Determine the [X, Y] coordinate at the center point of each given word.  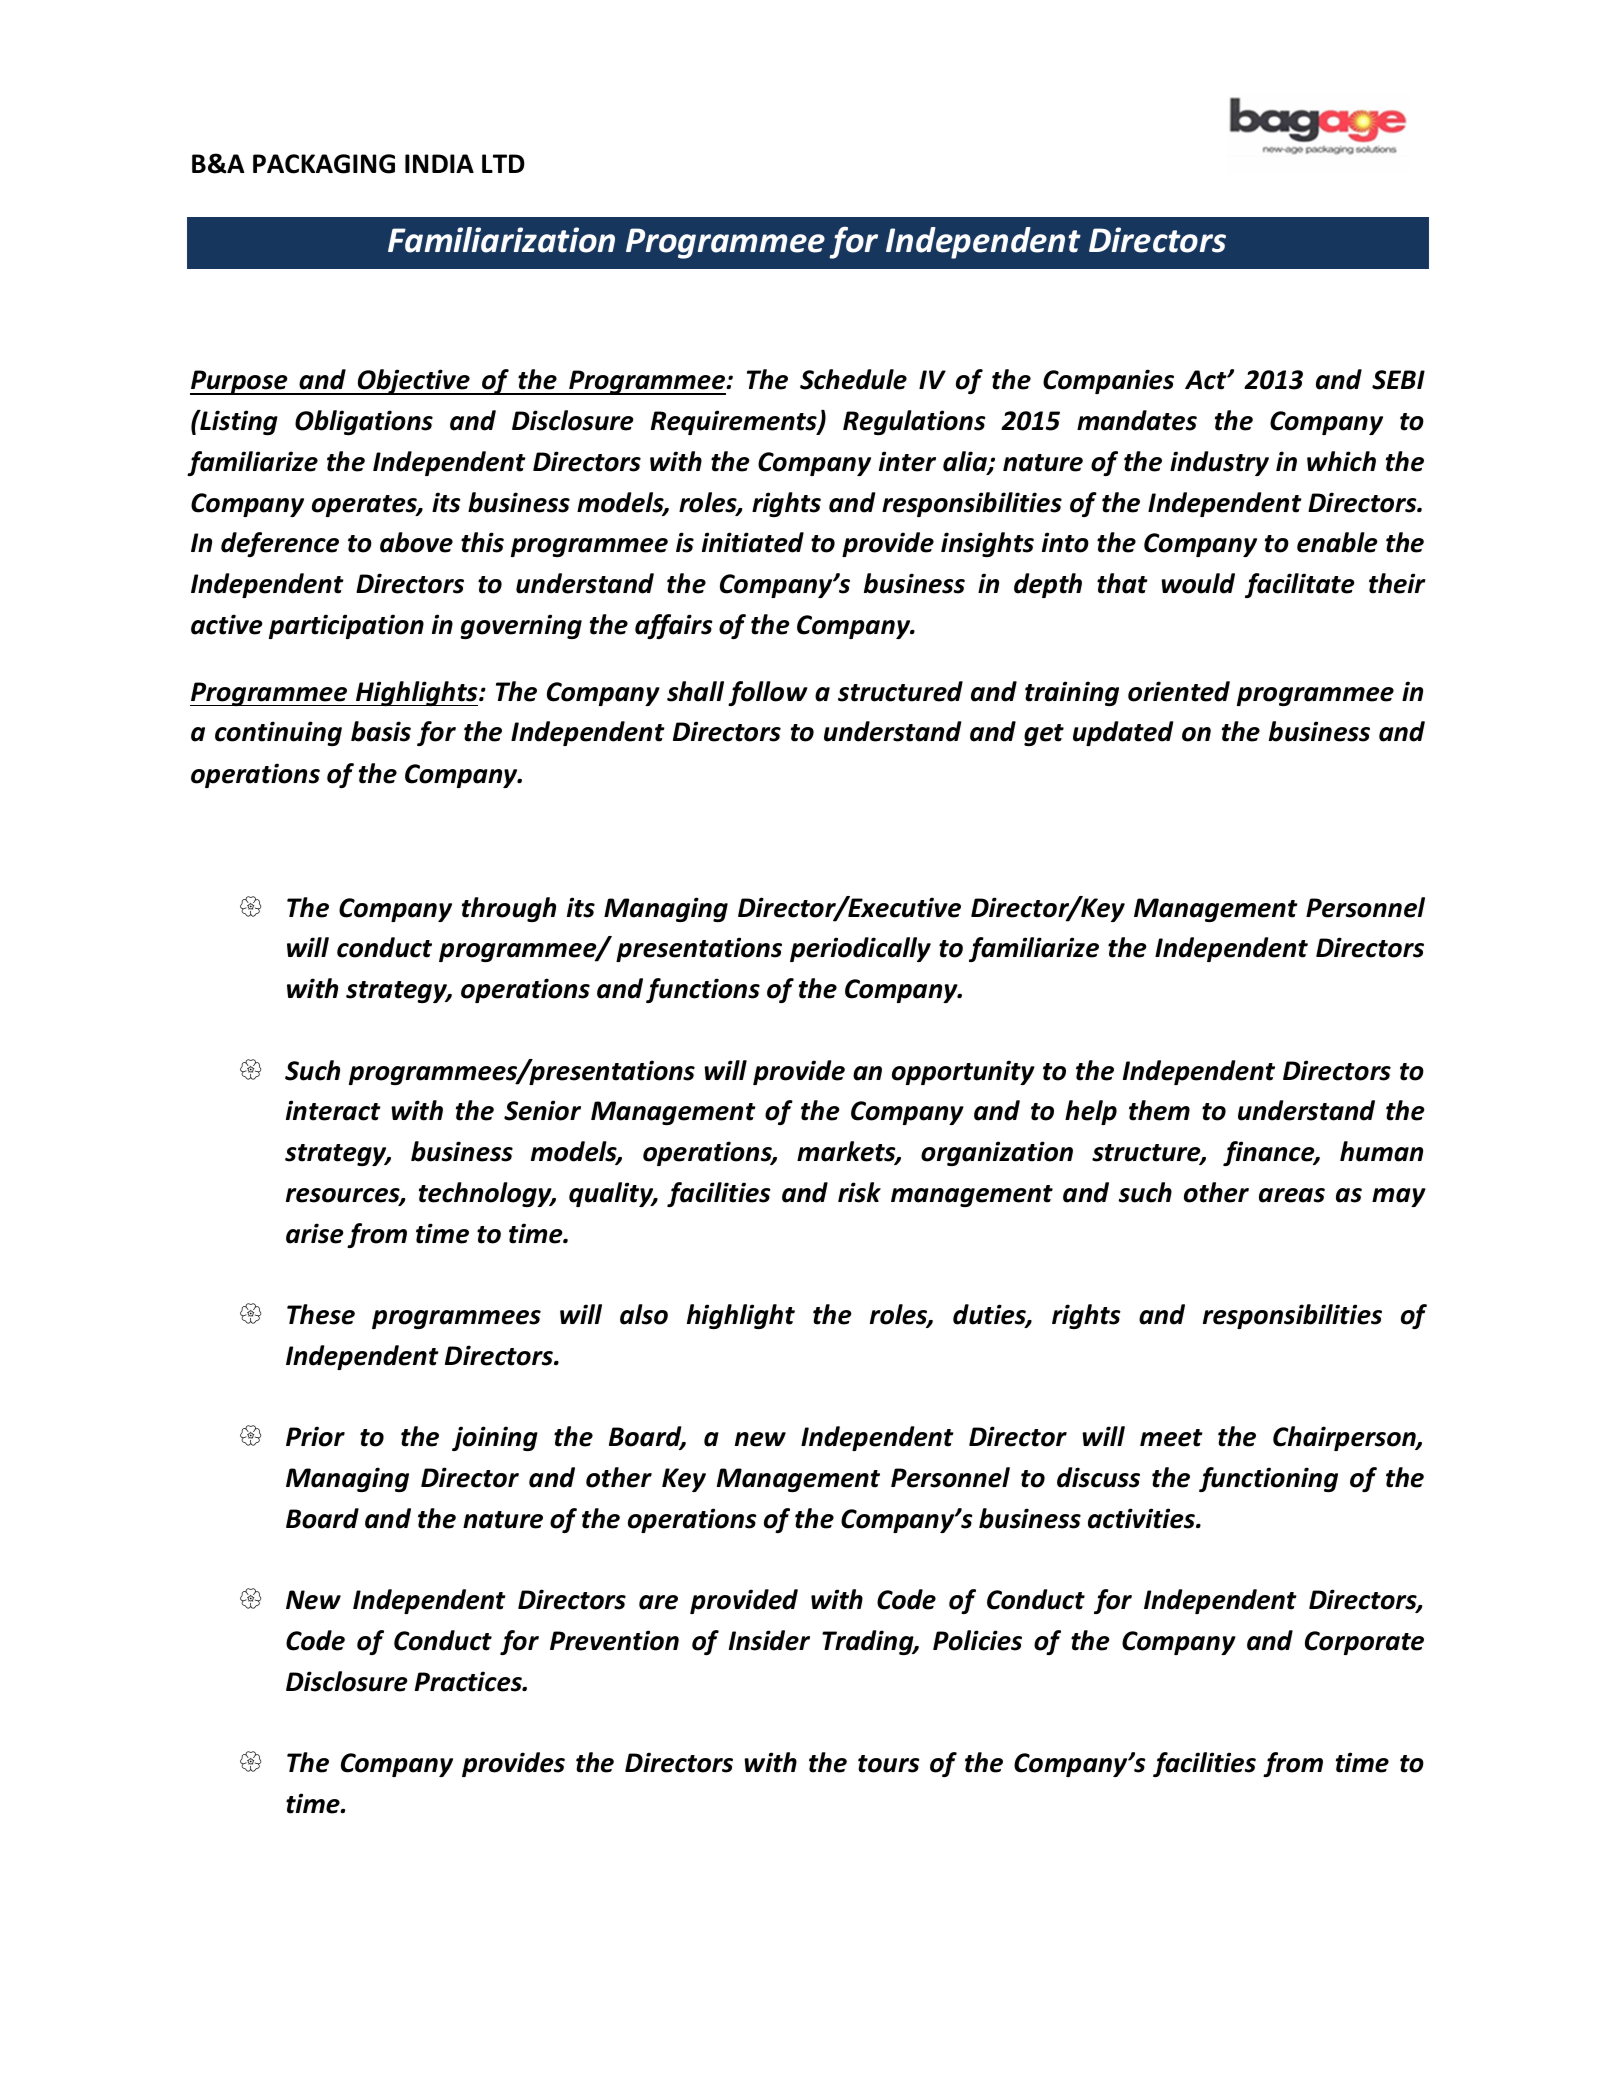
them [1159, 1110]
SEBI [1398, 380]
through [509, 909]
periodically [860, 949]
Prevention [614, 1640]
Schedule [853, 379]
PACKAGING [324, 164]
